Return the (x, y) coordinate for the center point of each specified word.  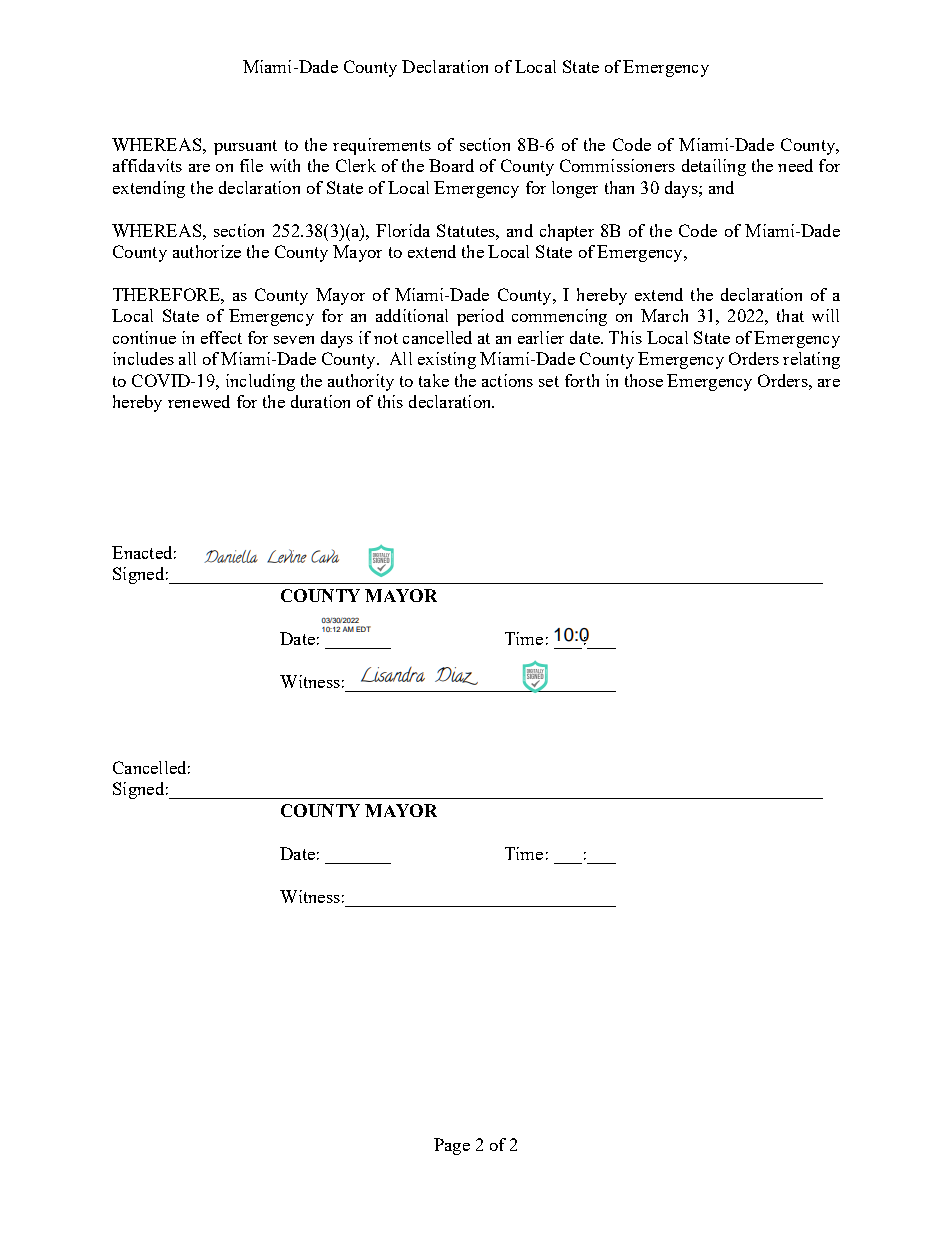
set (549, 381)
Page (452, 1146)
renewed (199, 401)
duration (320, 401)
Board (451, 165)
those (644, 380)
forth (582, 380)
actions (507, 380)
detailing (714, 167)
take (434, 380)
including (260, 382)
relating (811, 360)
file (251, 165)
